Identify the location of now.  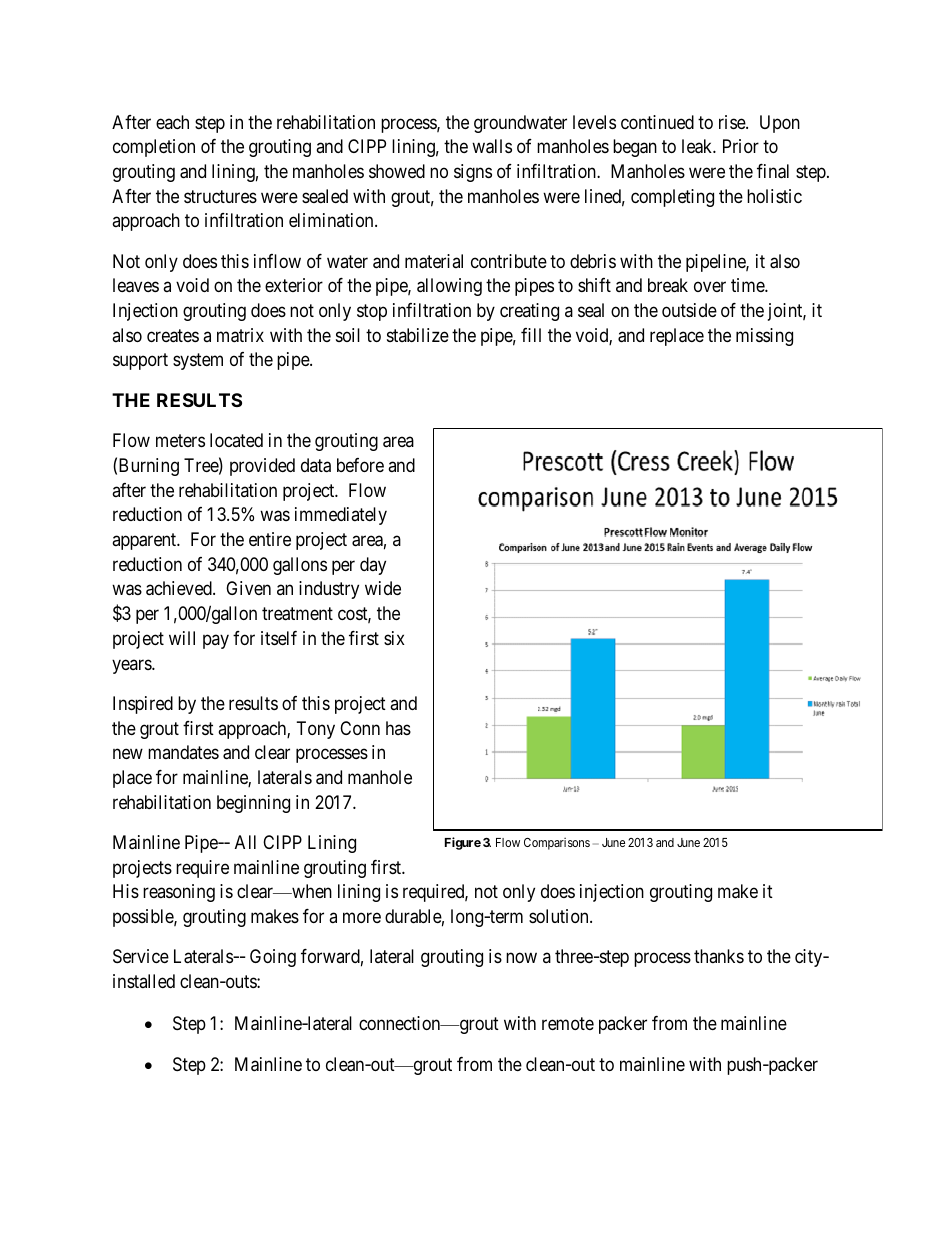
(521, 958).
